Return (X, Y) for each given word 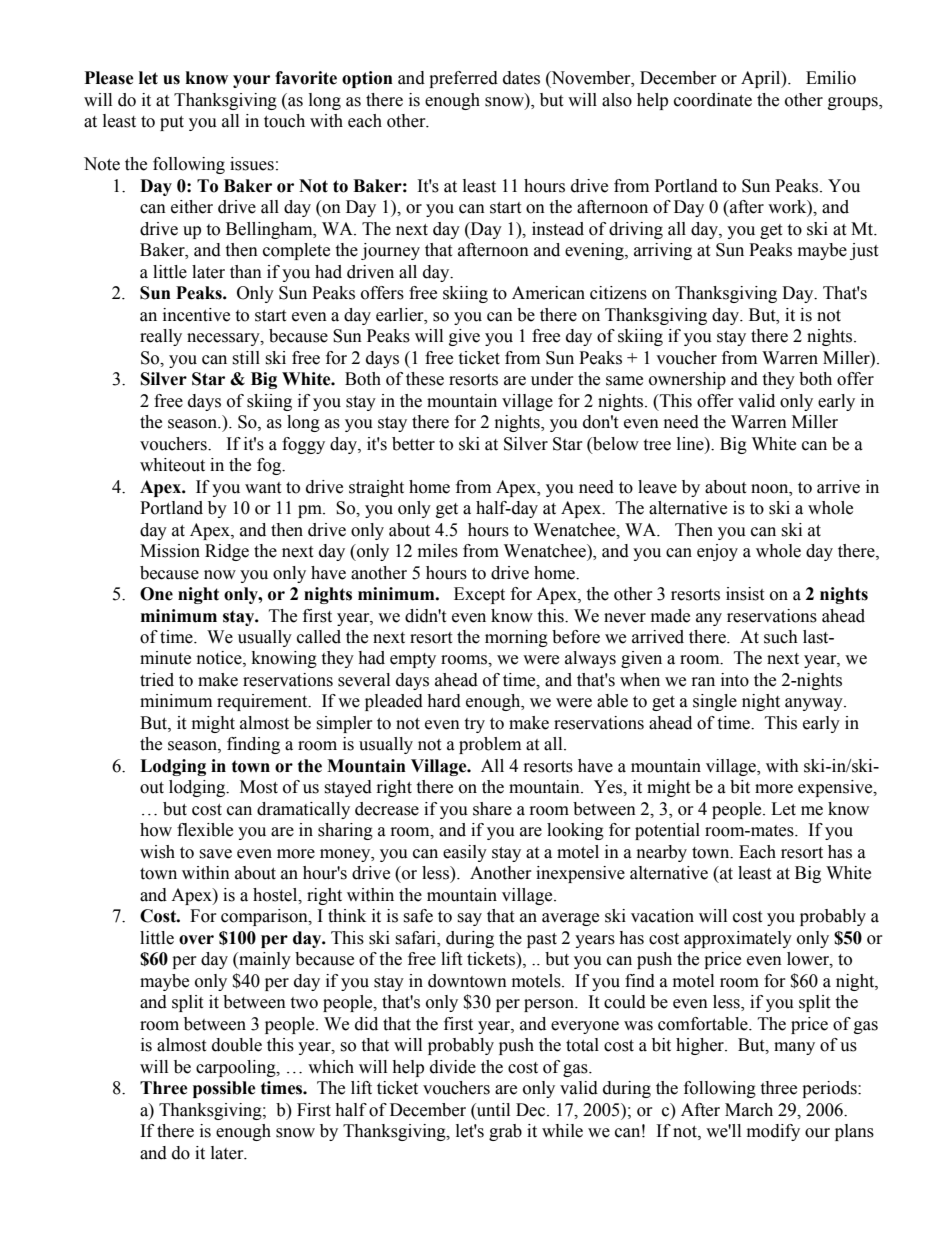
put (172, 123)
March (749, 1110)
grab (505, 1132)
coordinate (713, 100)
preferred (463, 79)
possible (224, 1089)
